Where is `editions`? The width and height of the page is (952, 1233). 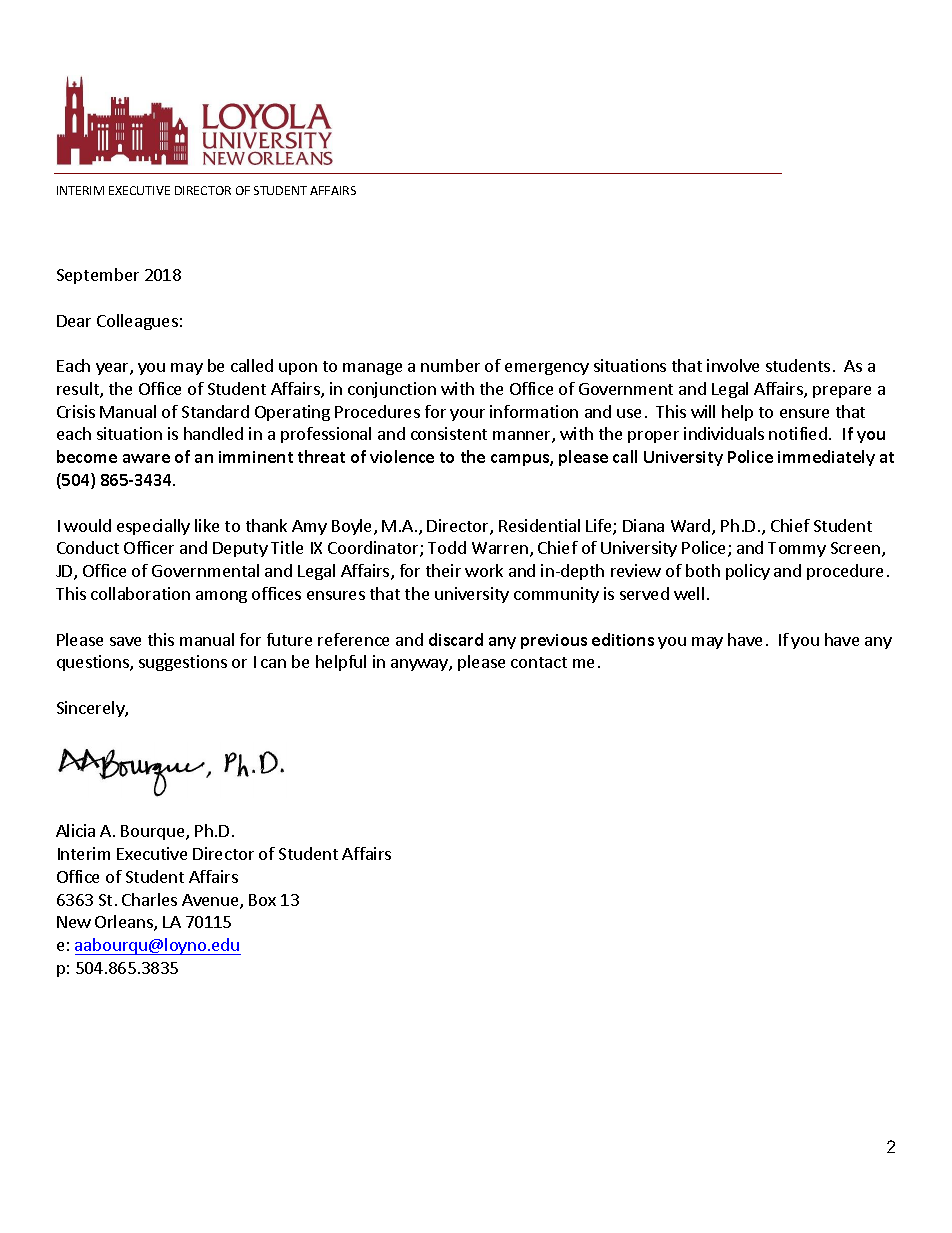
editions is located at coordinates (623, 639).
